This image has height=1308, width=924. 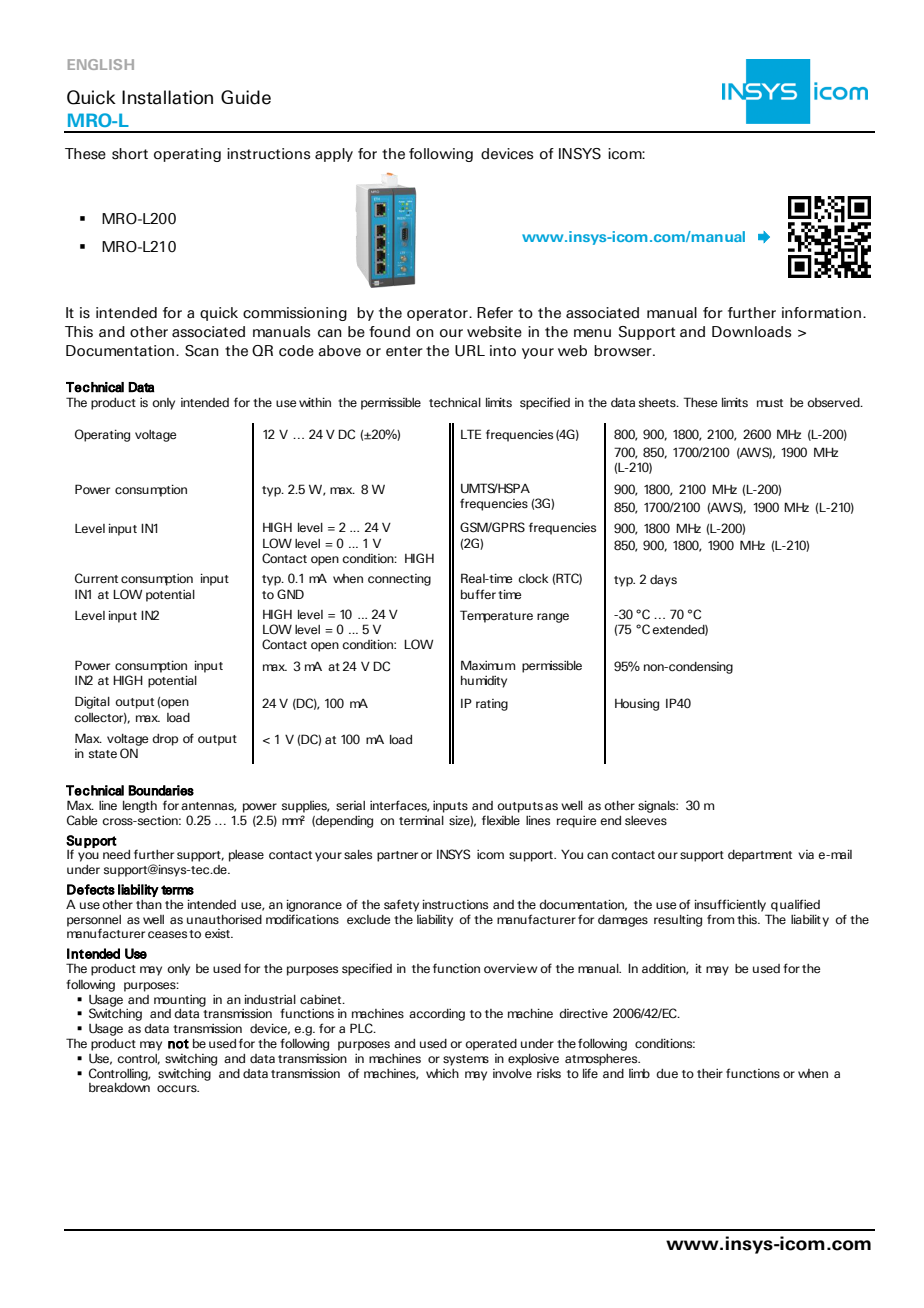 I want to click on not, so click(x=178, y=1044).
